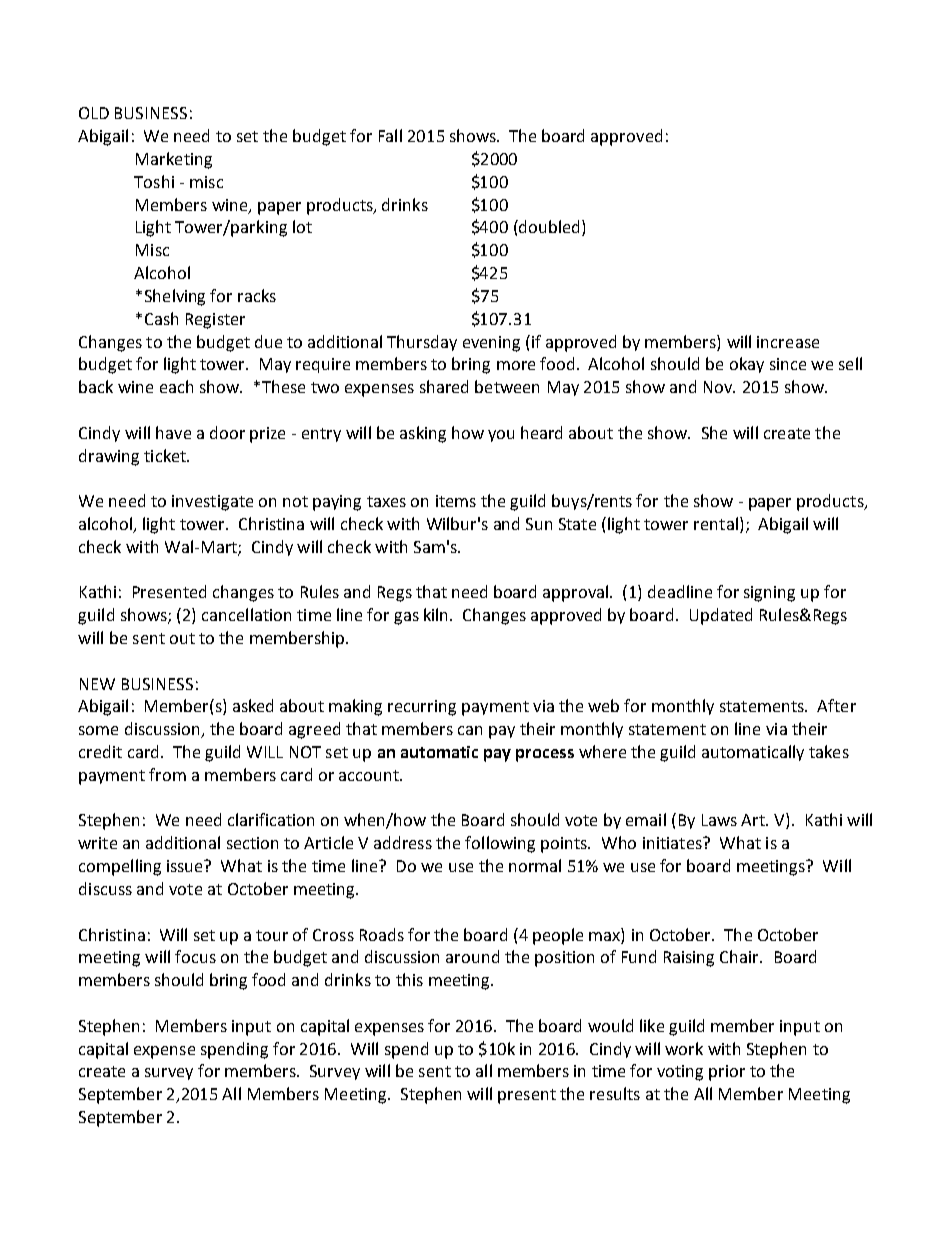 Image resolution: width=952 pixels, height=1233 pixels. Describe the element at coordinates (195, 956) in the screenshot. I see `focus` at that location.
